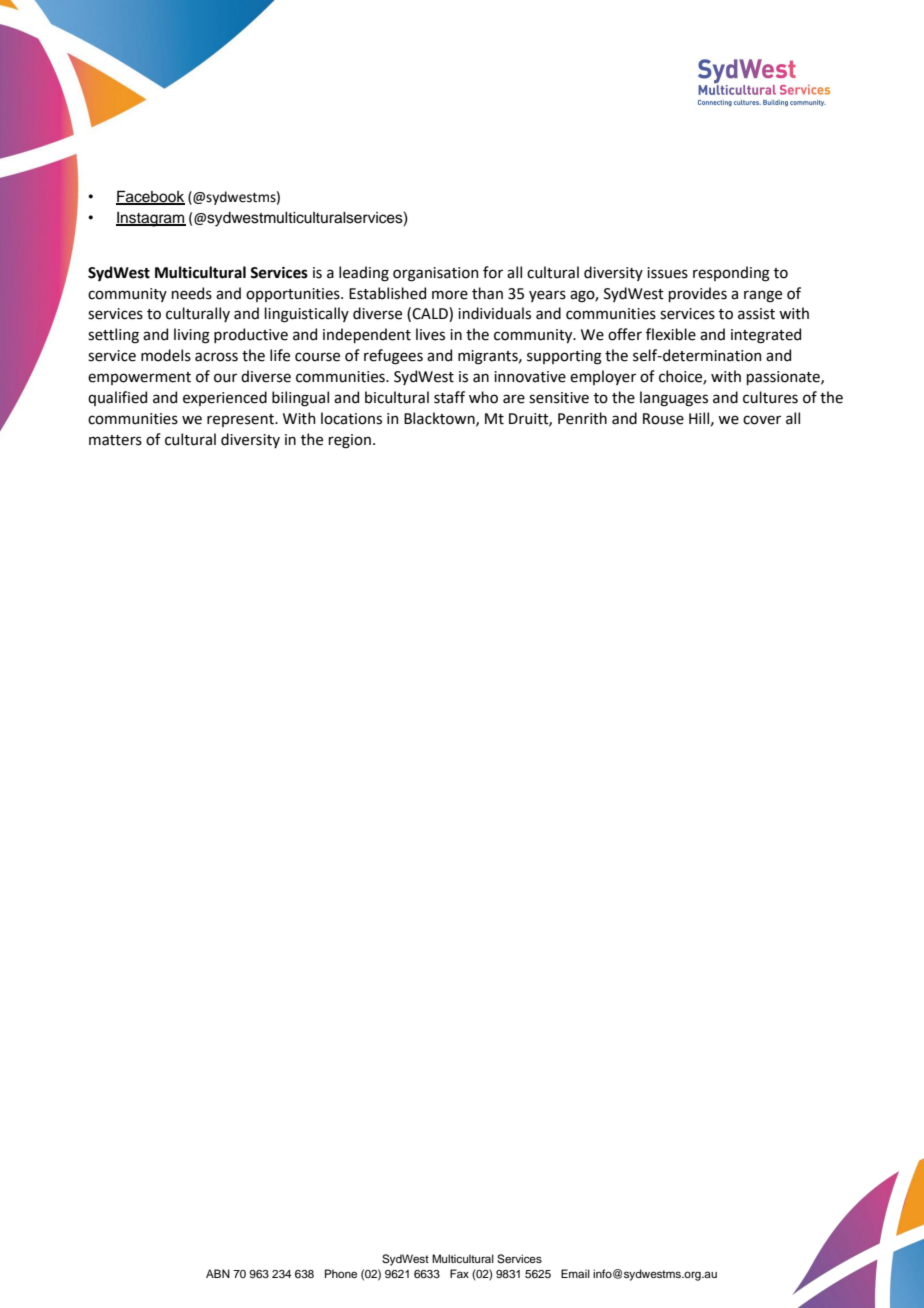  I want to click on region, so click(350, 441).
